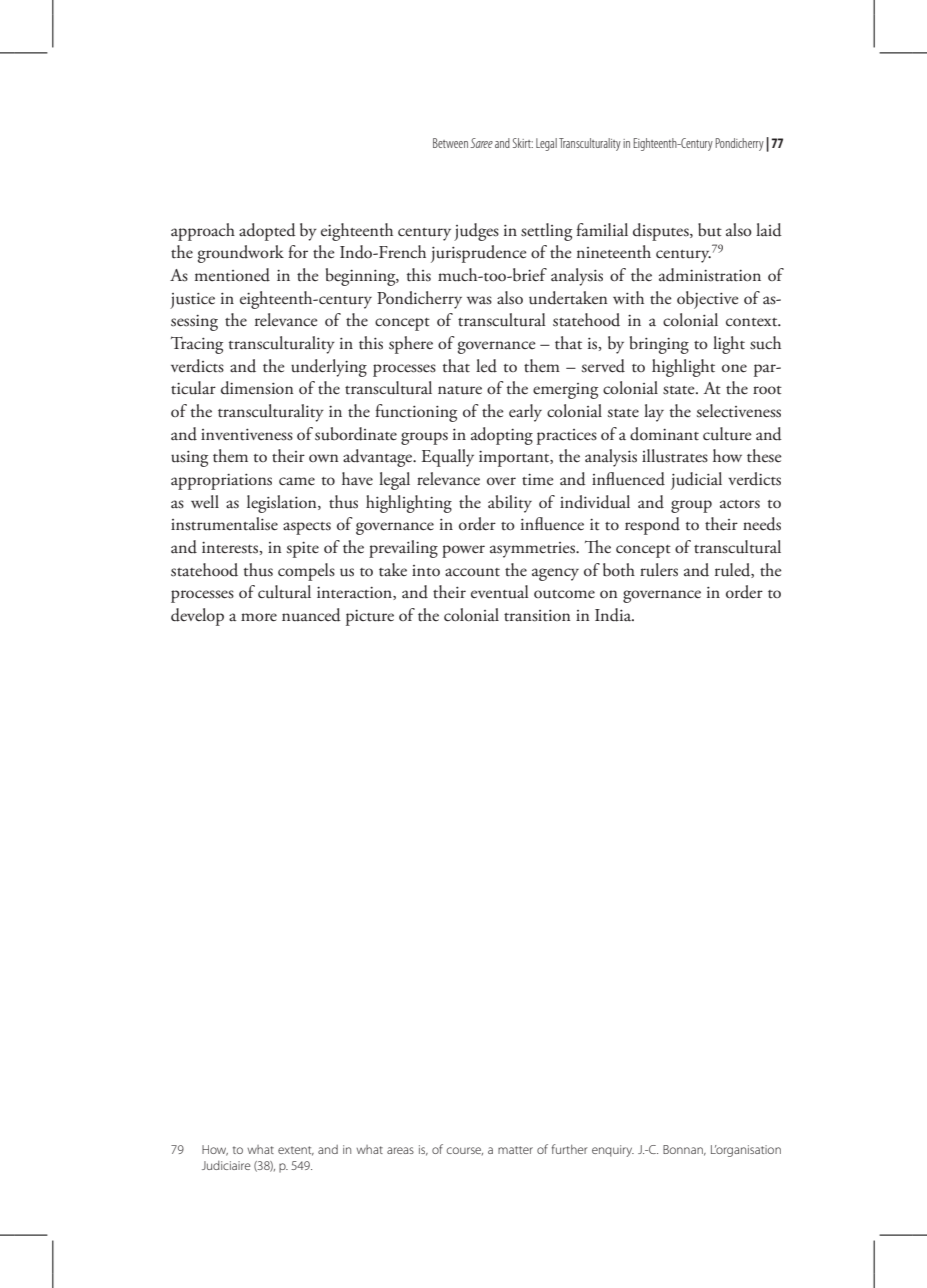 This screenshot has height=1288, width=927. What do you see at coordinates (614, 615) in the screenshot?
I see `India` at bounding box center [614, 615].
